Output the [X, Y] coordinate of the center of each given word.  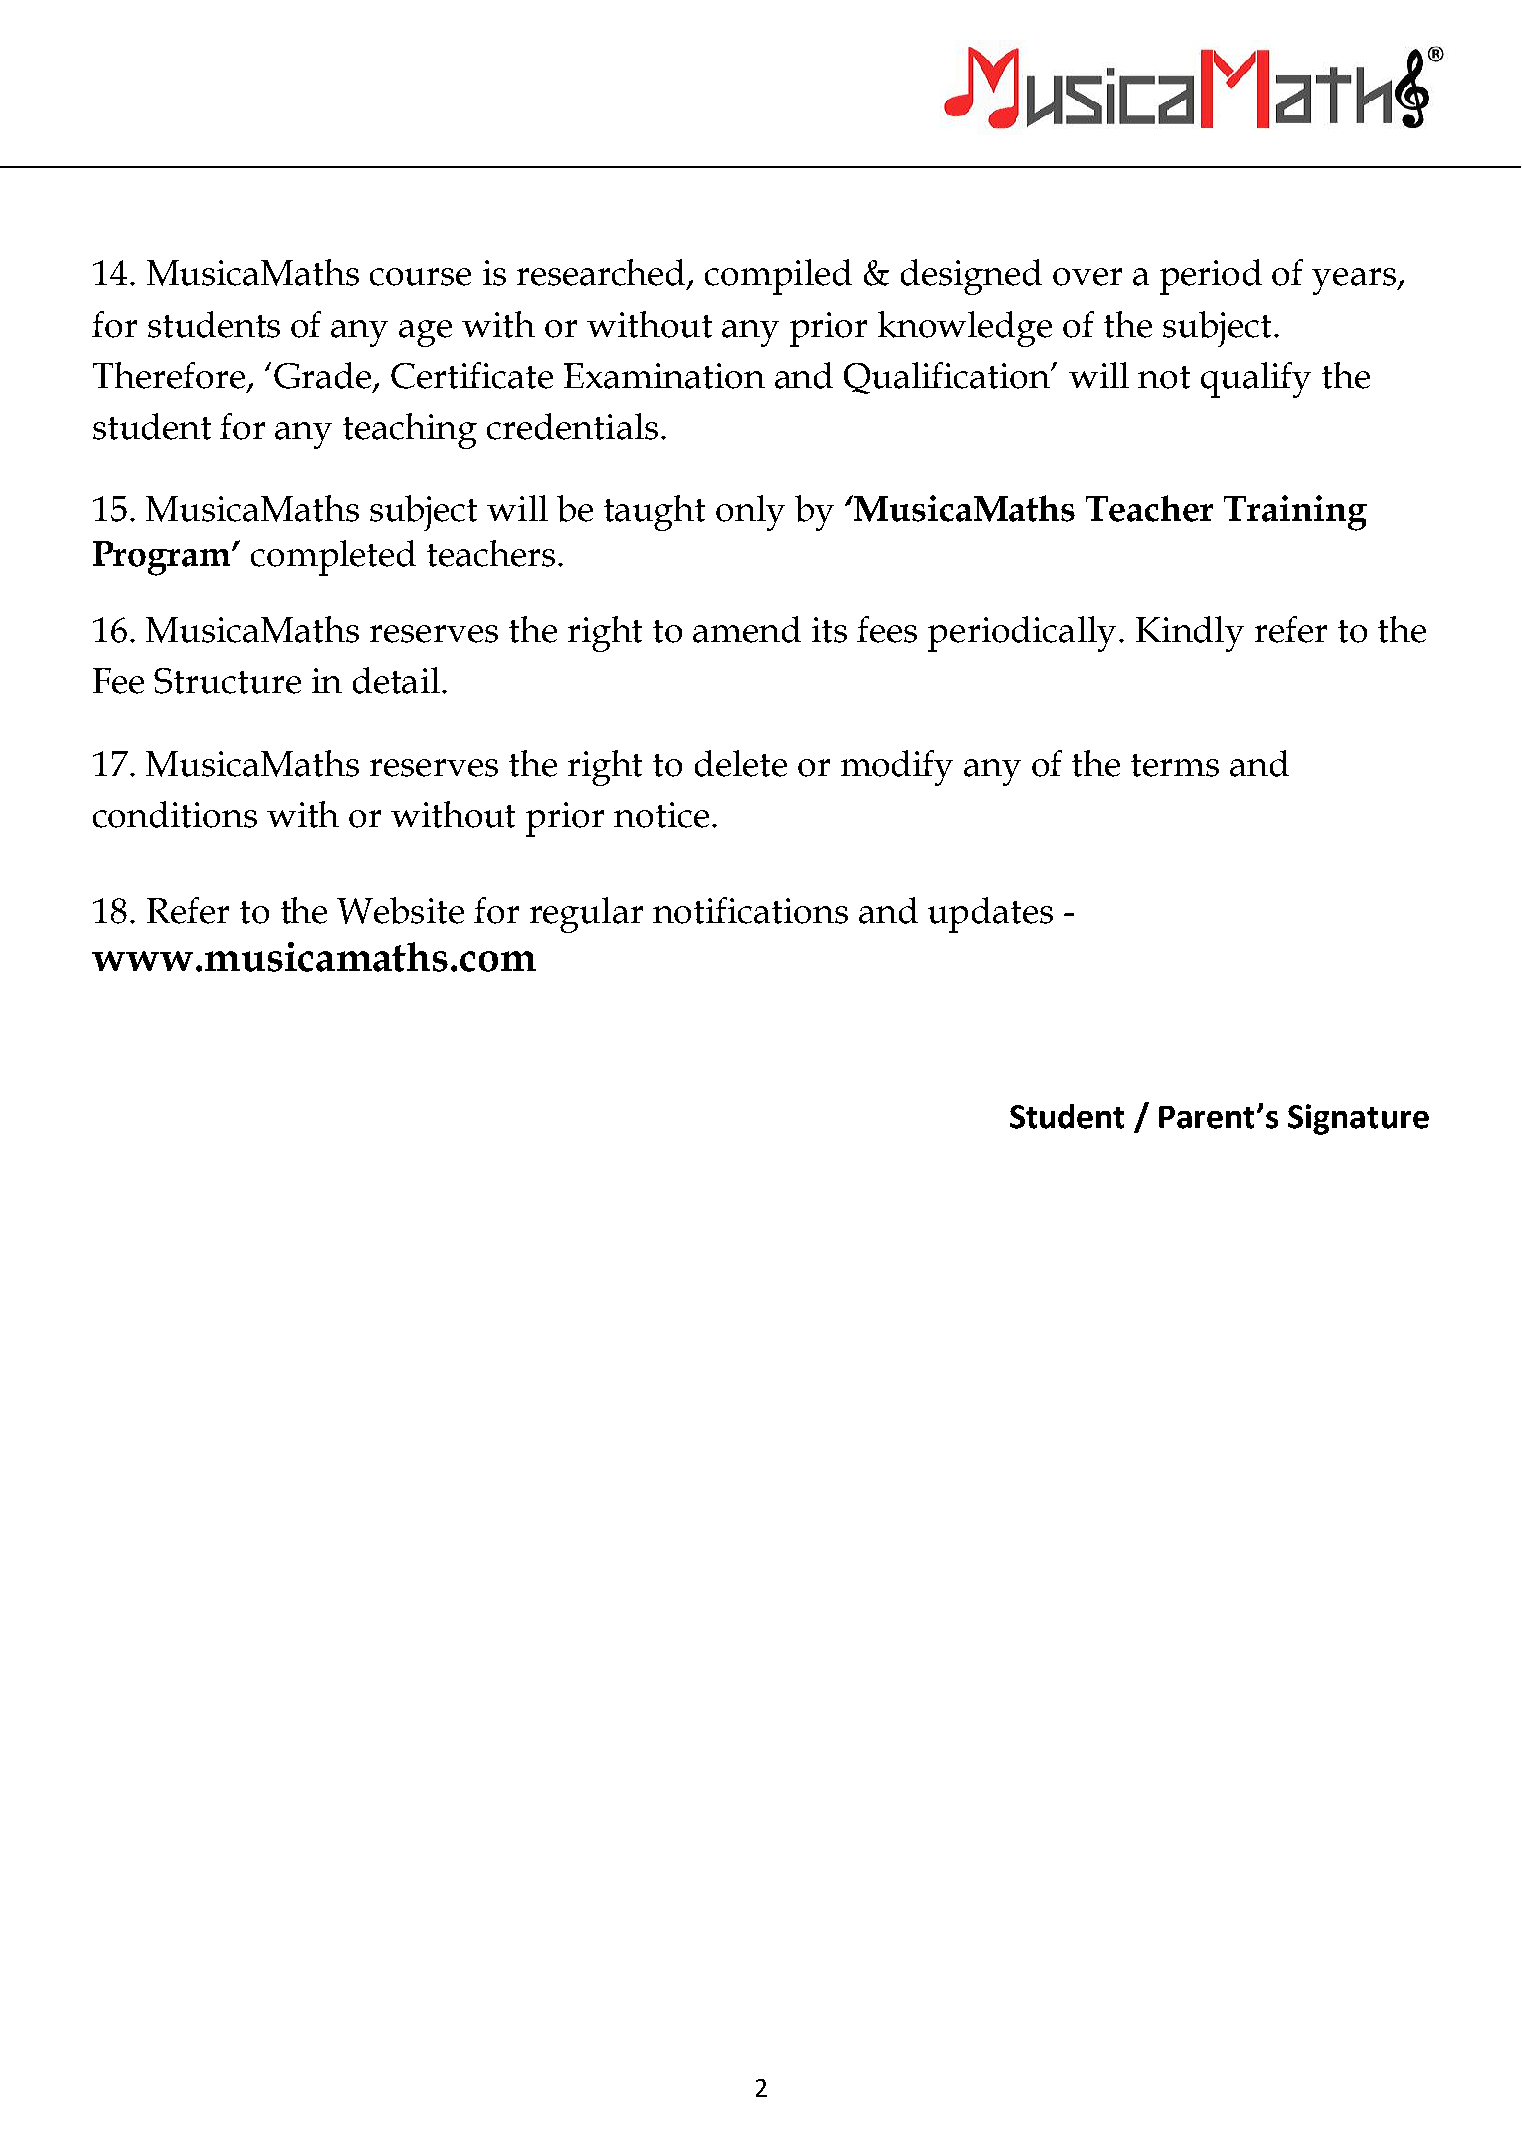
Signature [1358, 1119]
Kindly [1190, 634]
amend [747, 629]
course [420, 277]
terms [1175, 765]
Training [1295, 513]
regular [586, 915]
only [750, 513]
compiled [778, 277]
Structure [227, 681]
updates [990, 915]
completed [333, 558]
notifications [750, 910]
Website [400, 910]
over [1087, 277]
